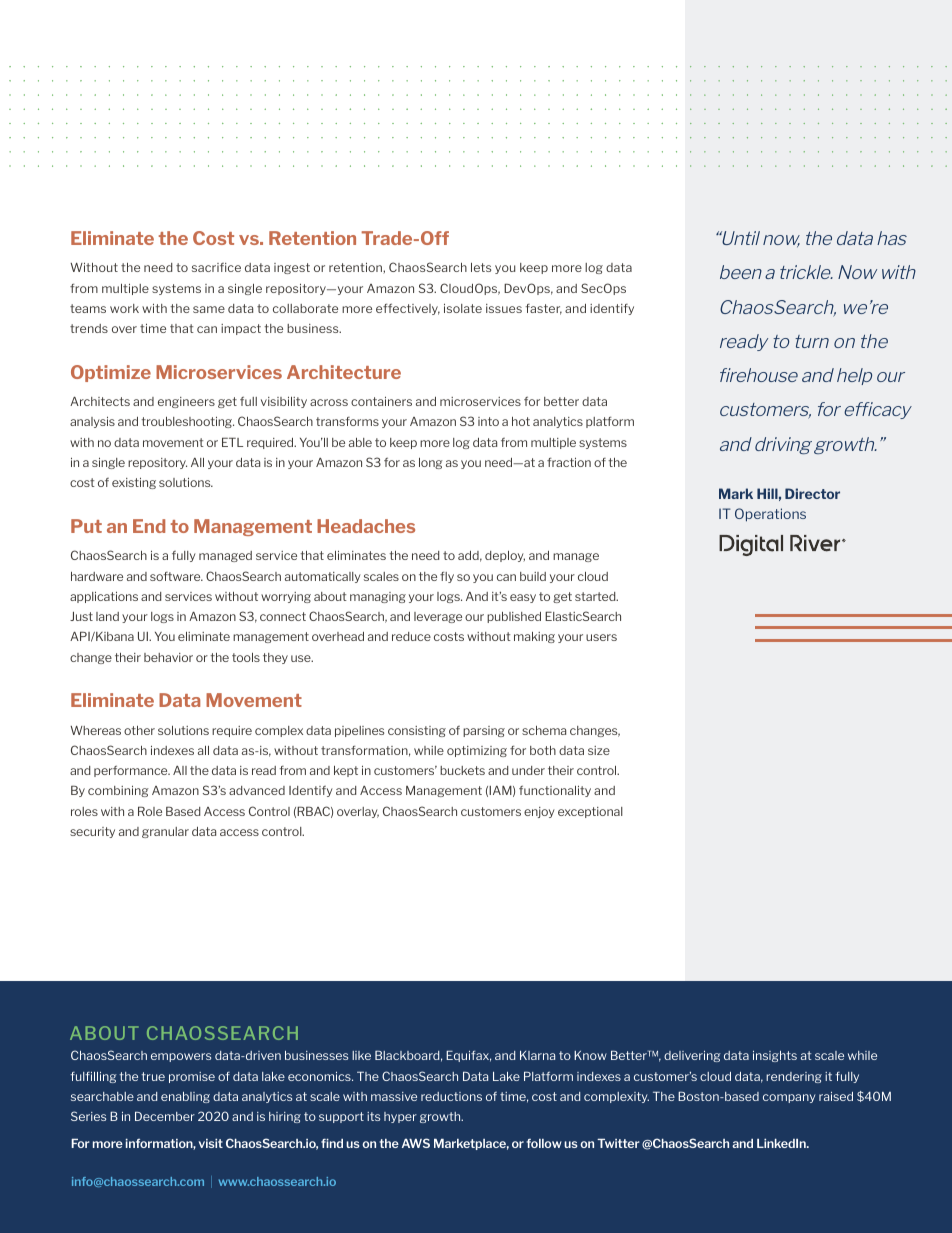 Image resolution: width=952 pixels, height=1233 pixels. Describe the element at coordinates (543, 309) in the screenshot. I see `faster` at that location.
